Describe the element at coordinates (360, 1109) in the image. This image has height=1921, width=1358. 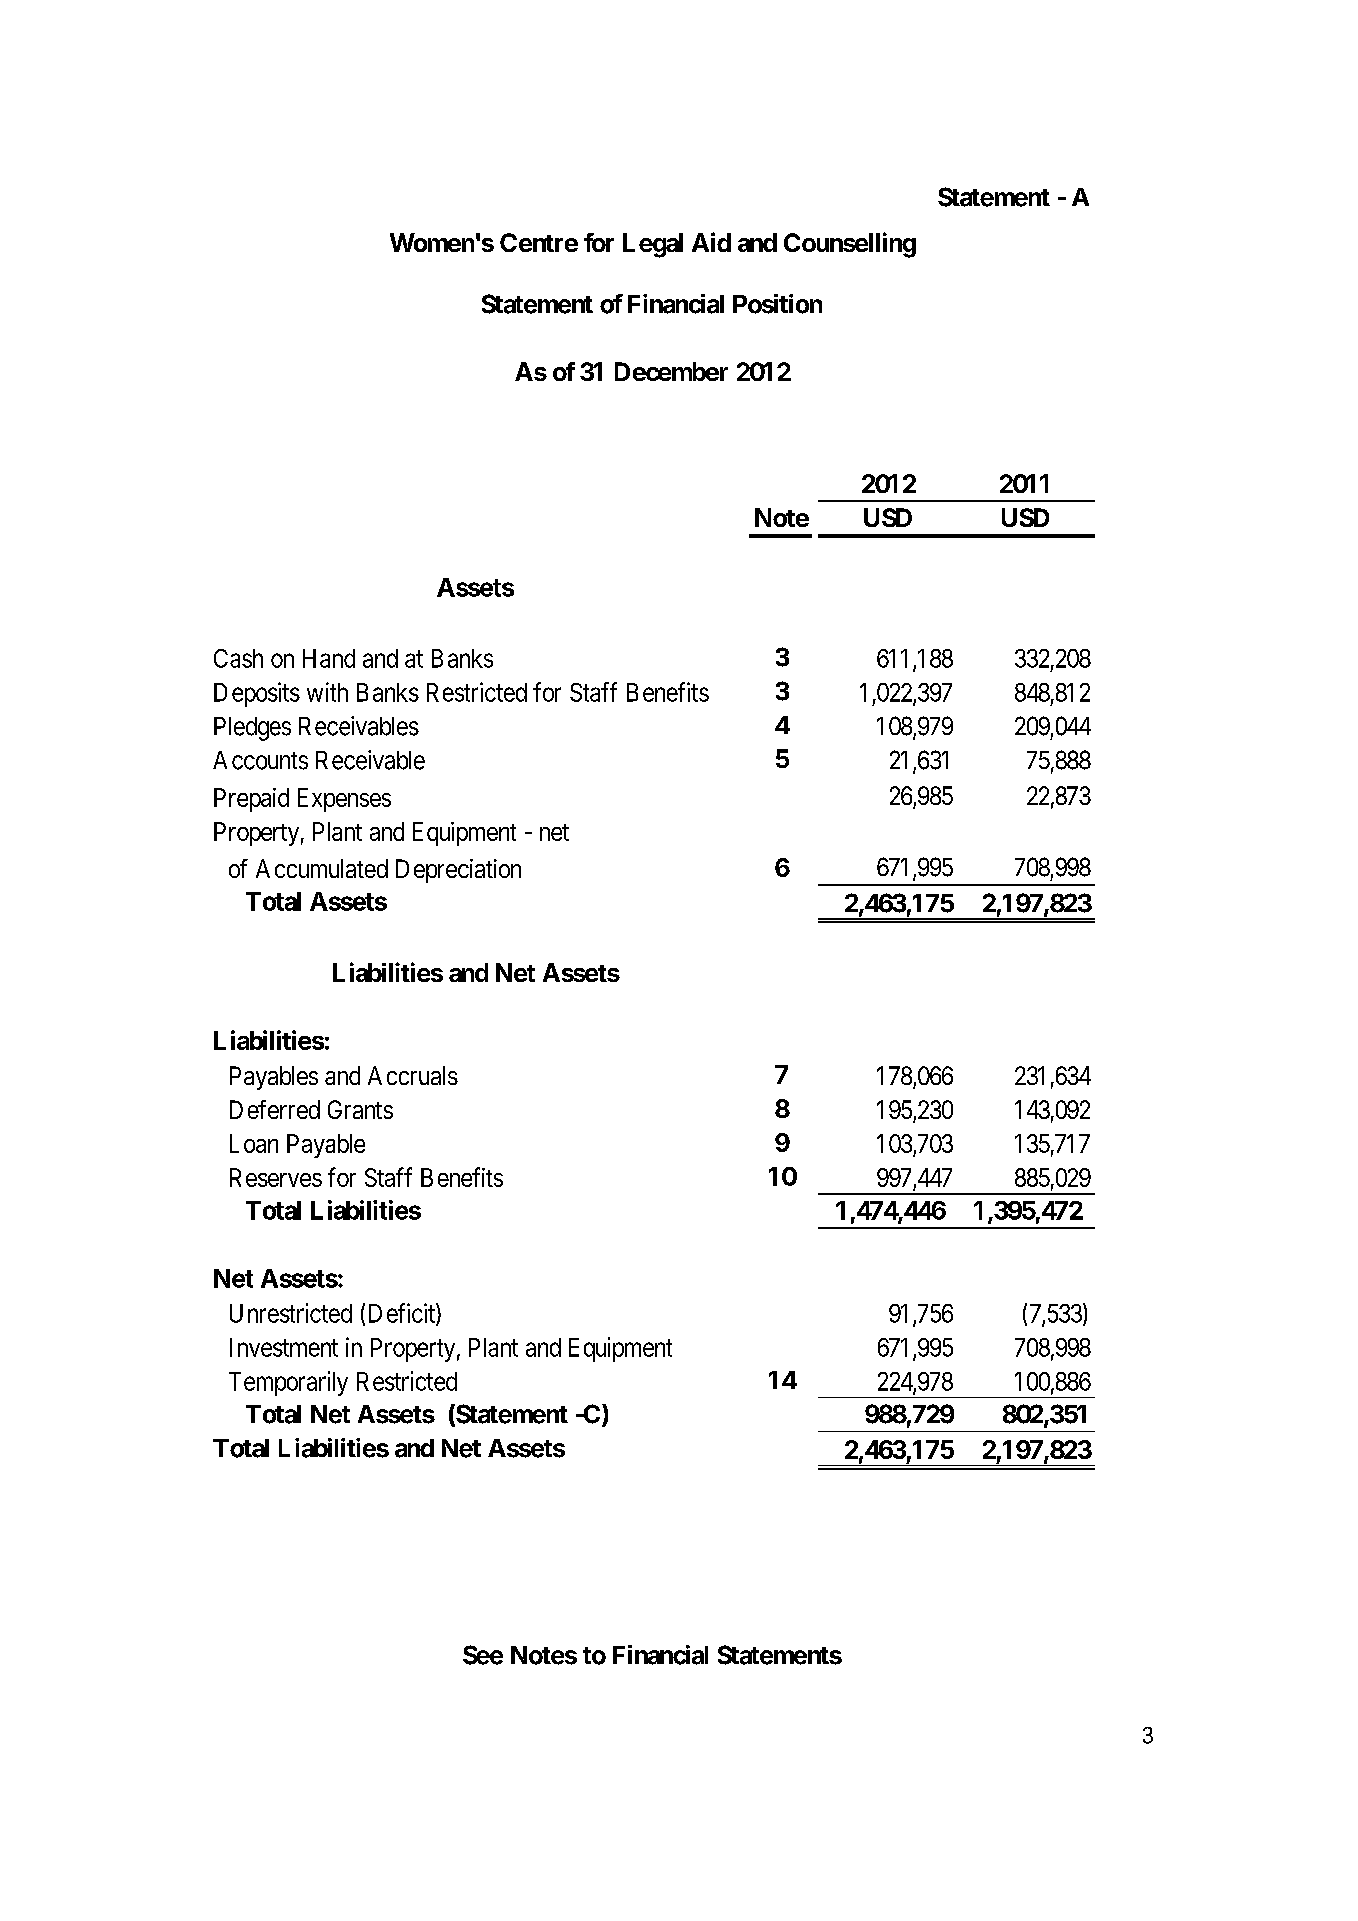
I see `Grants` at that location.
